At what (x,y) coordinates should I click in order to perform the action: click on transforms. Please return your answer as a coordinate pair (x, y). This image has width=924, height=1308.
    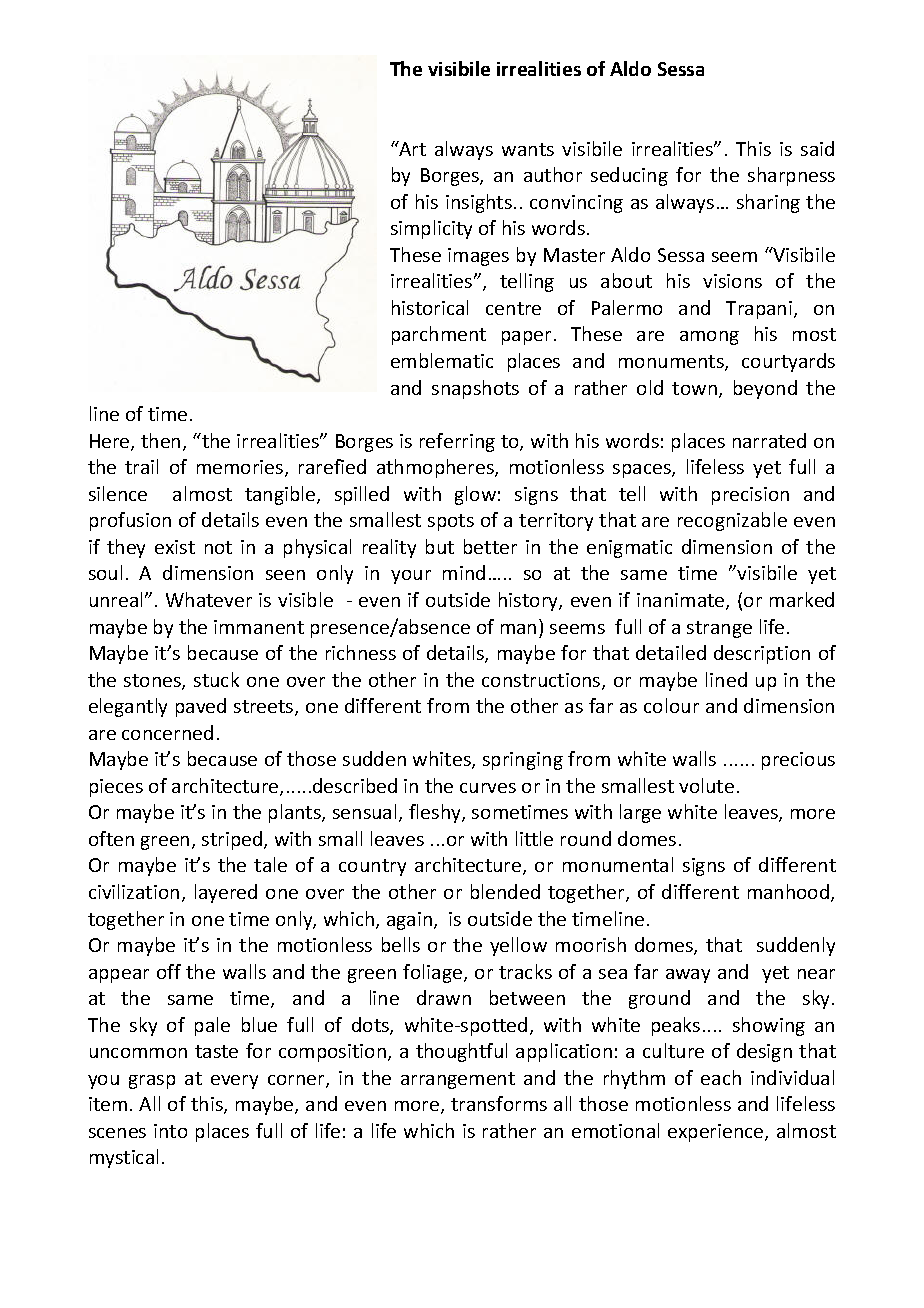
    Looking at the image, I should click on (499, 1103).
